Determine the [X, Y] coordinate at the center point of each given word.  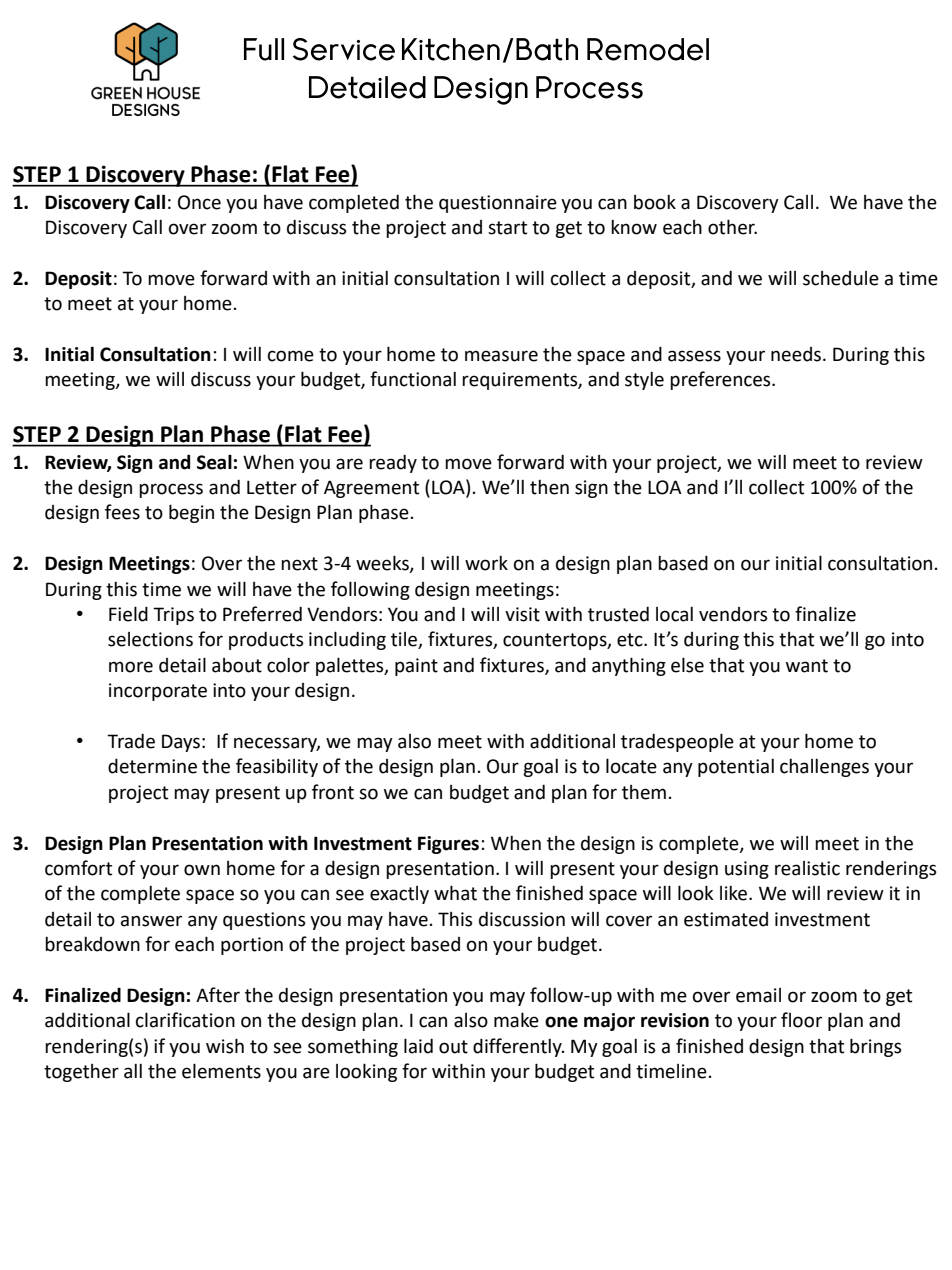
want [807, 666]
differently [518, 1047]
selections [150, 639]
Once [199, 202]
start [507, 228]
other [732, 227]
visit [522, 614]
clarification [185, 1020]
